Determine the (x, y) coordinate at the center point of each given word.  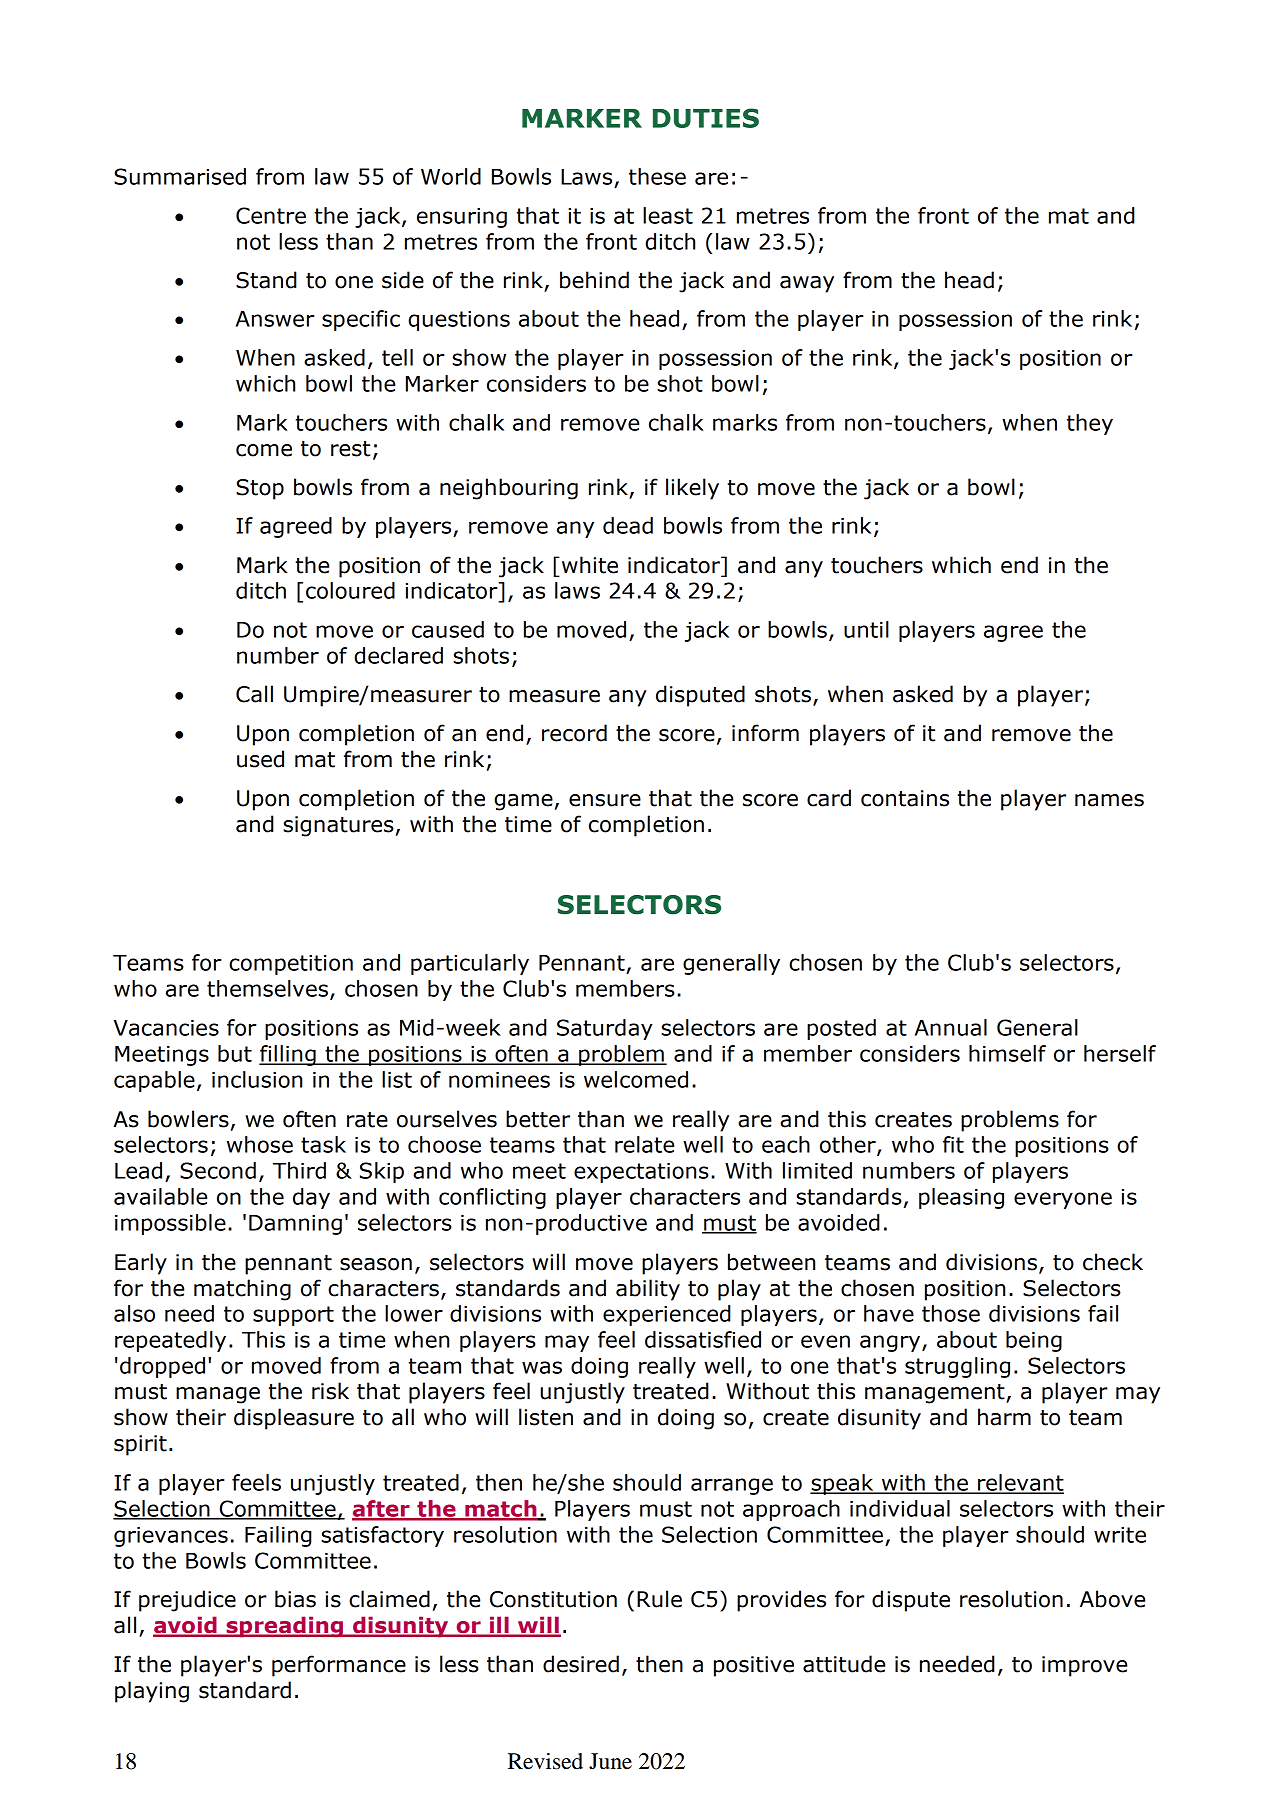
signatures (338, 826)
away (807, 284)
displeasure (294, 1419)
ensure (605, 800)
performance (339, 1666)
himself (1007, 1053)
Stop (260, 489)
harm (1004, 1417)
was (542, 1367)
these (657, 176)
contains (905, 798)
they (1090, 424)
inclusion (257, 1079)
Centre (271, 215)
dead (628, 525)
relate (644, 1144)
